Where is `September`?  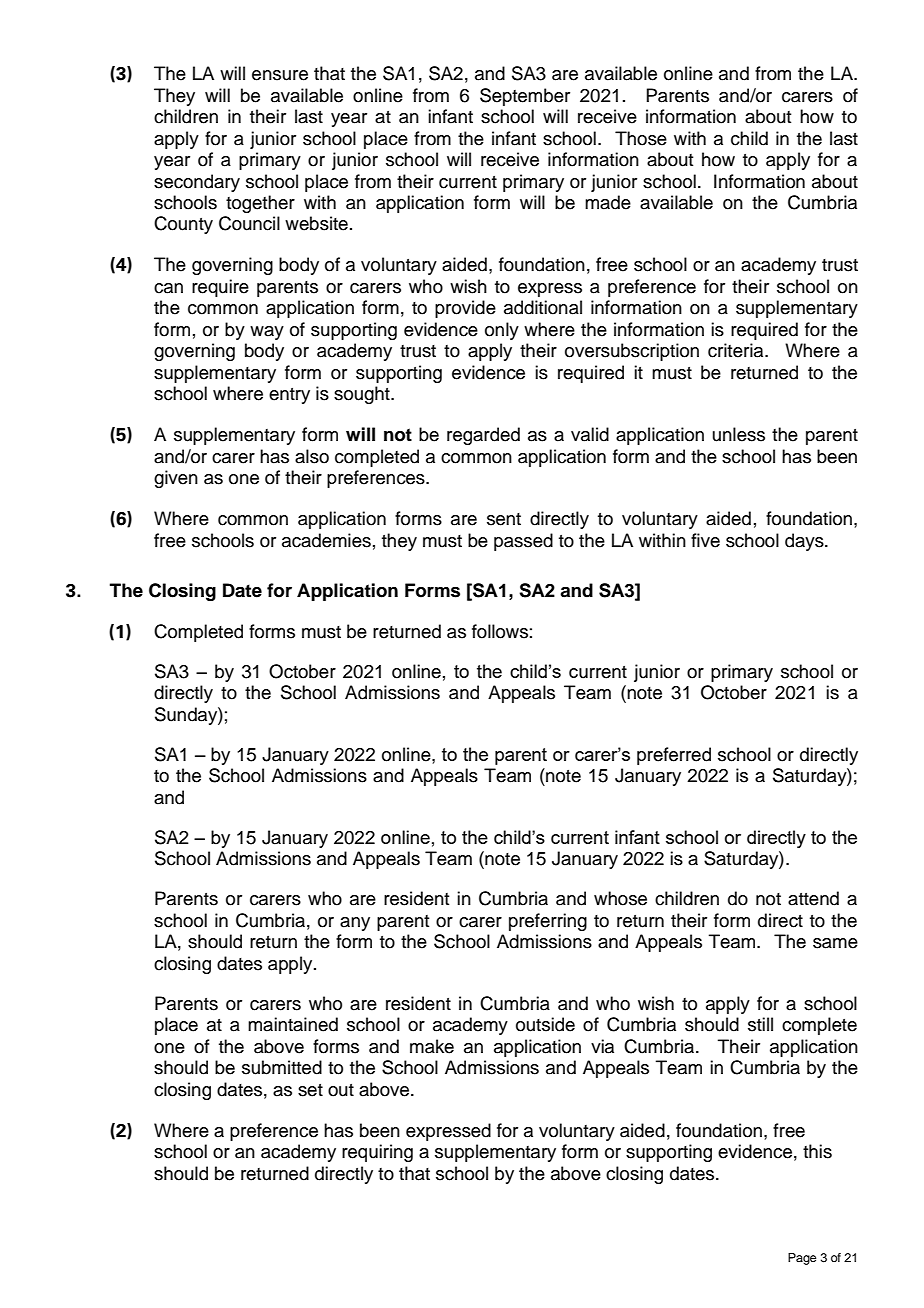 September is located at coordinates (525, 97).
